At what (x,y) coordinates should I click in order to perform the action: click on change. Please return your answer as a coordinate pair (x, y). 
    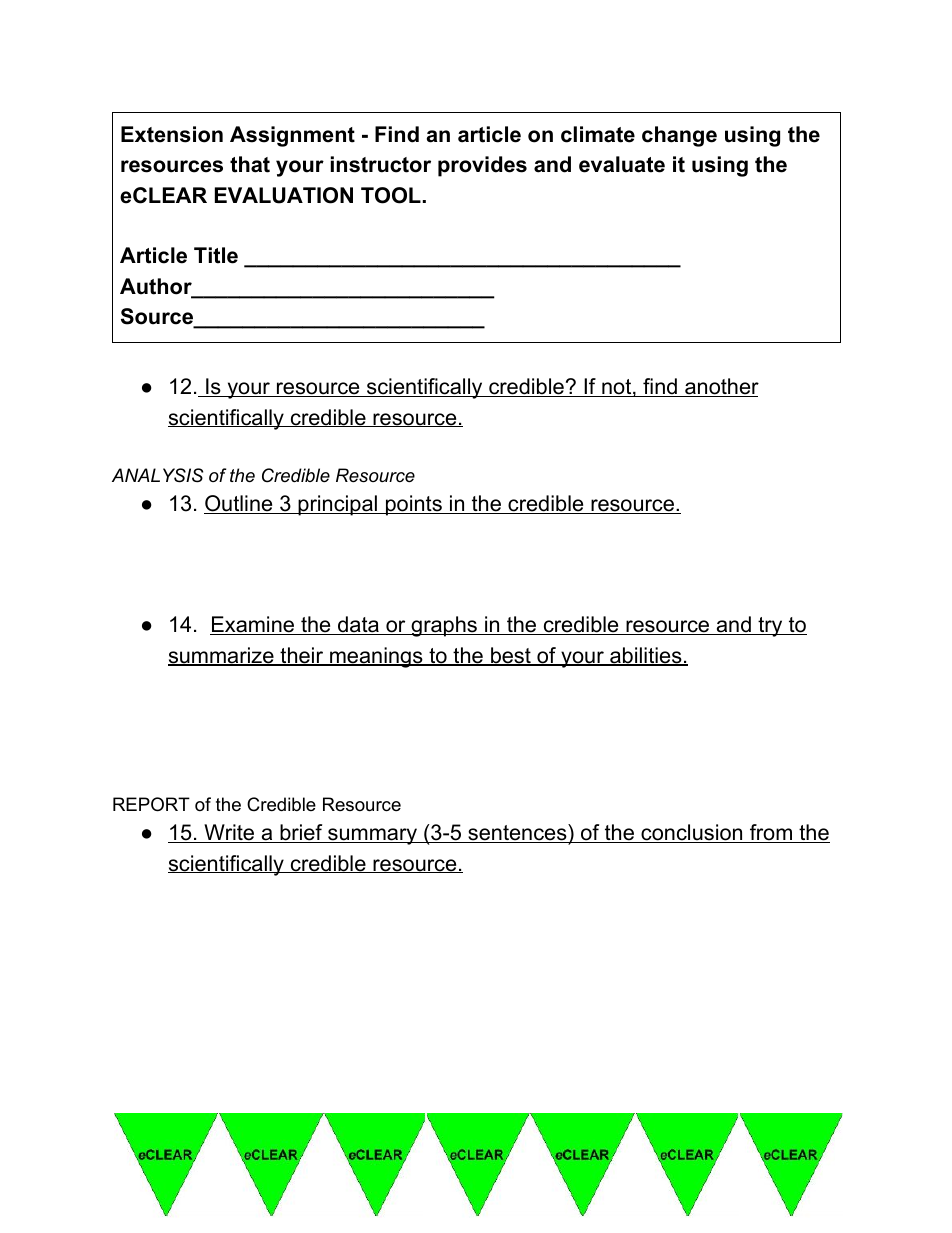
    Looking at the image, I should click on (679, 136).
